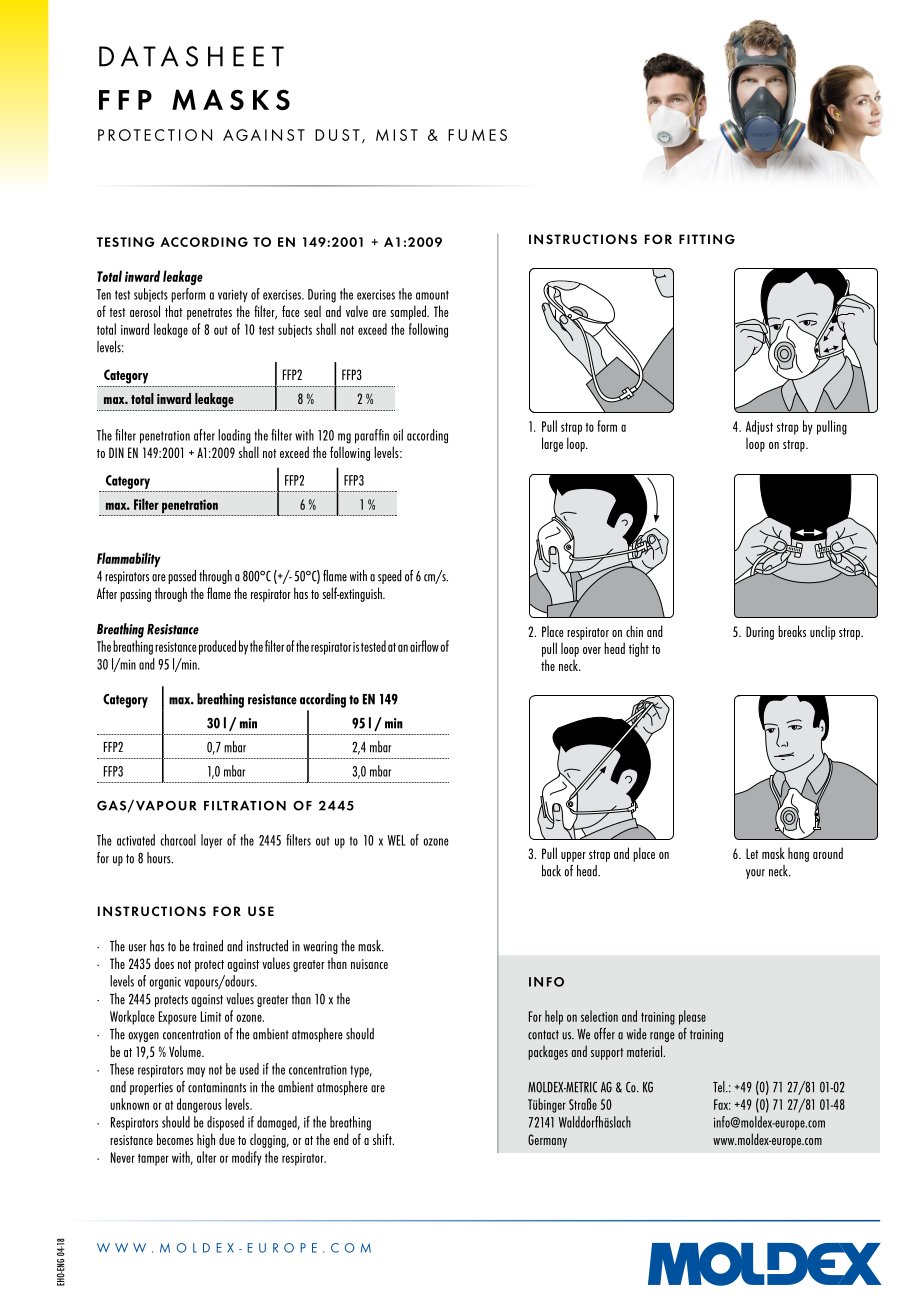 This page has height=1308, width=924. What do you see at coordinates (432, 295) in the page?
I see `amount` at bounding box center [432, 295].
